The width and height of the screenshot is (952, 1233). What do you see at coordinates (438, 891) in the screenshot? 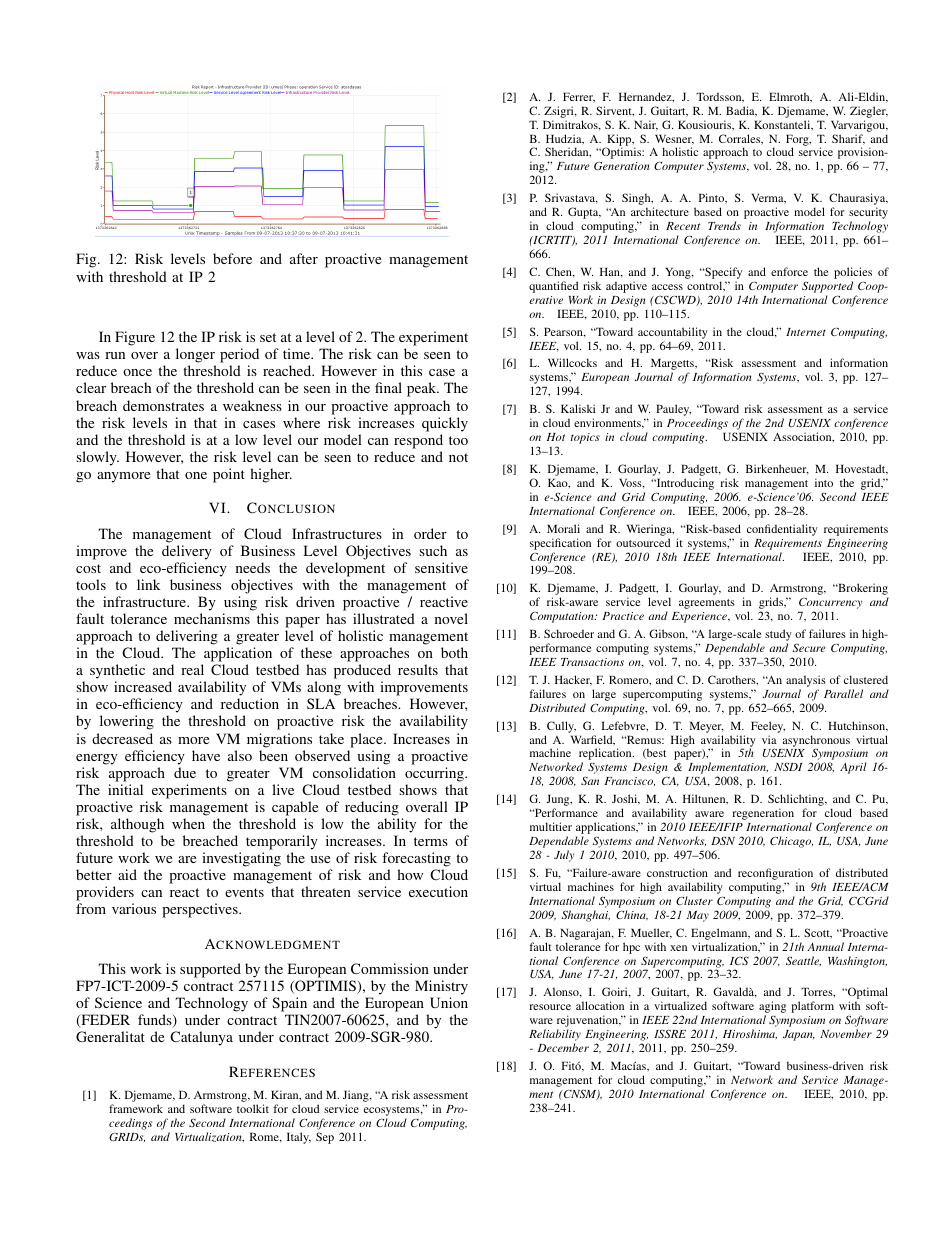
I see `execution` at bounding box center [438, 891].
